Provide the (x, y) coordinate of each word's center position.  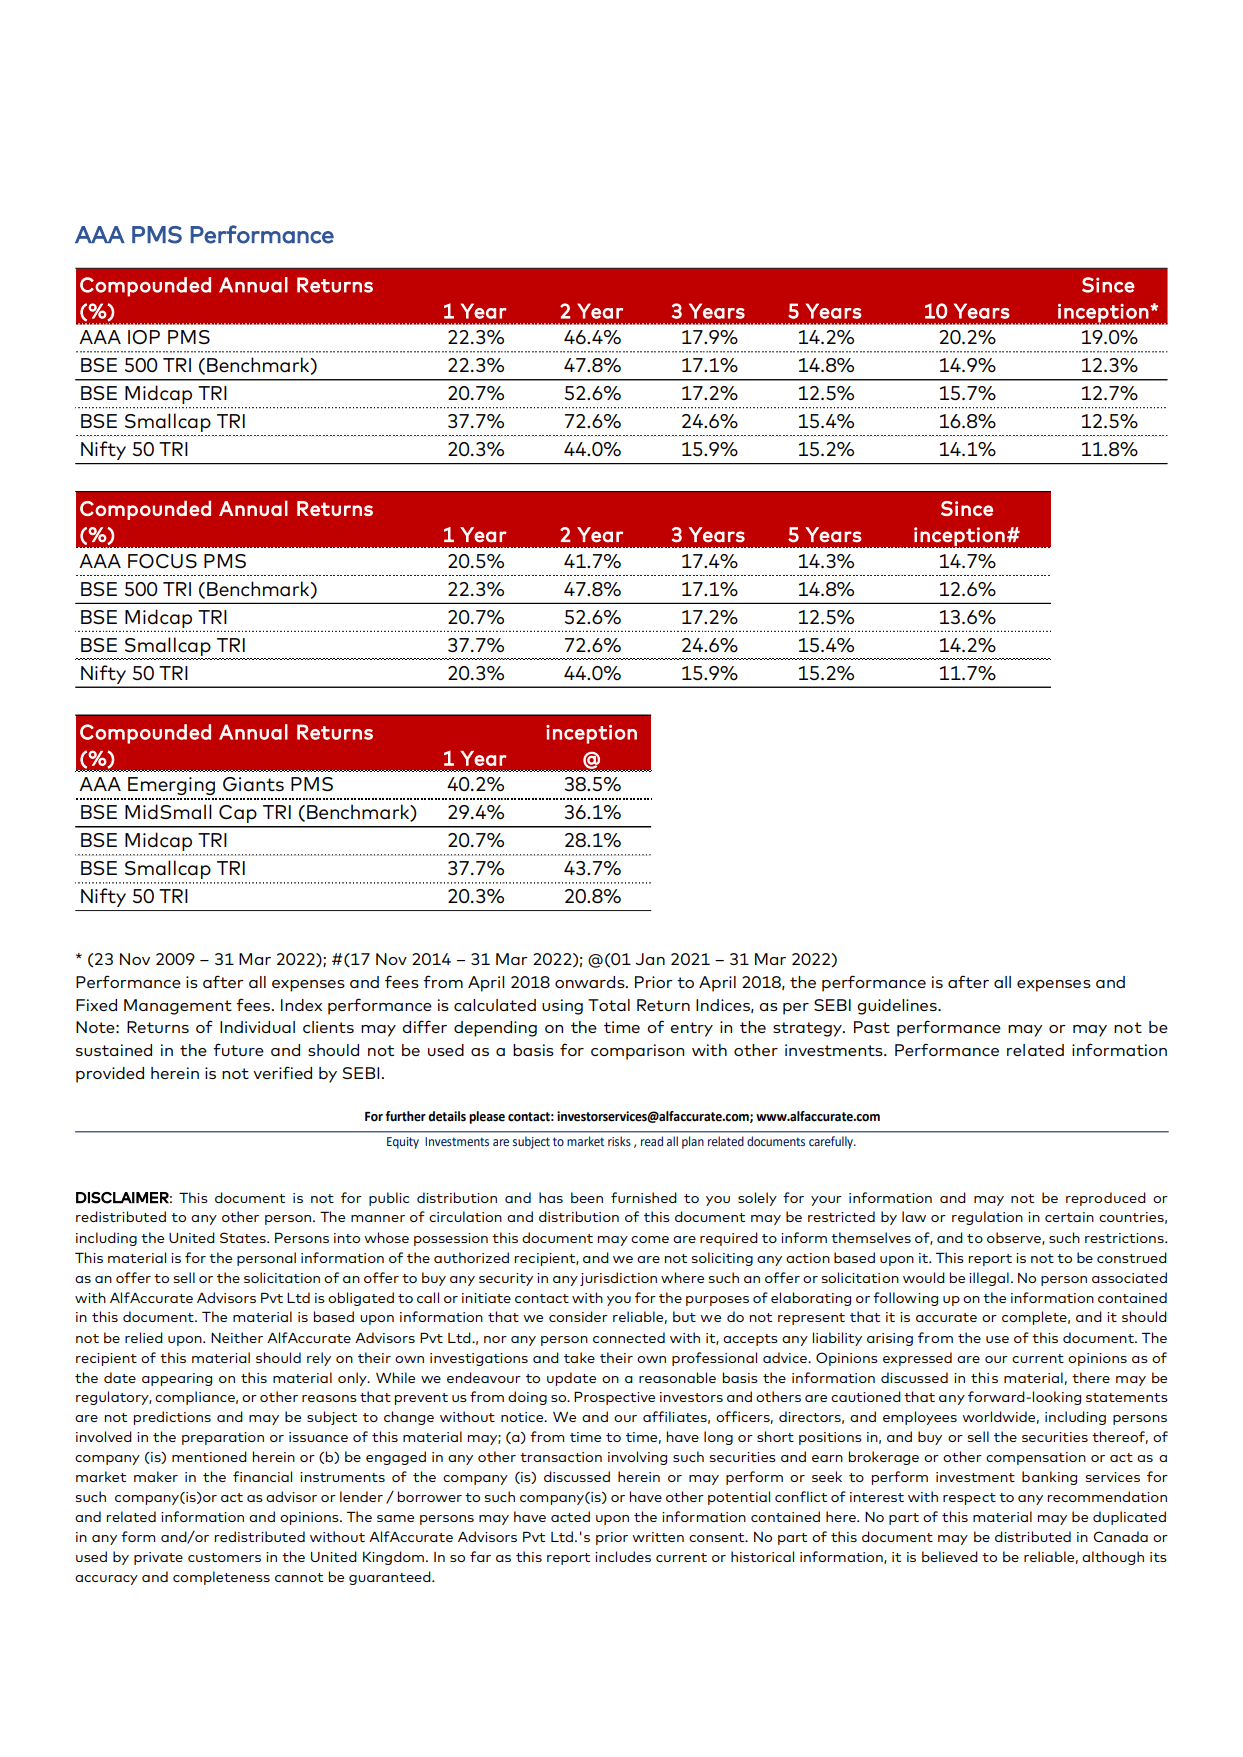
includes (623, 1556)
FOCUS (162, 561)
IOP (144, 337)
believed (950, 1556)
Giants (253, 784)
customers (224, 1557)
